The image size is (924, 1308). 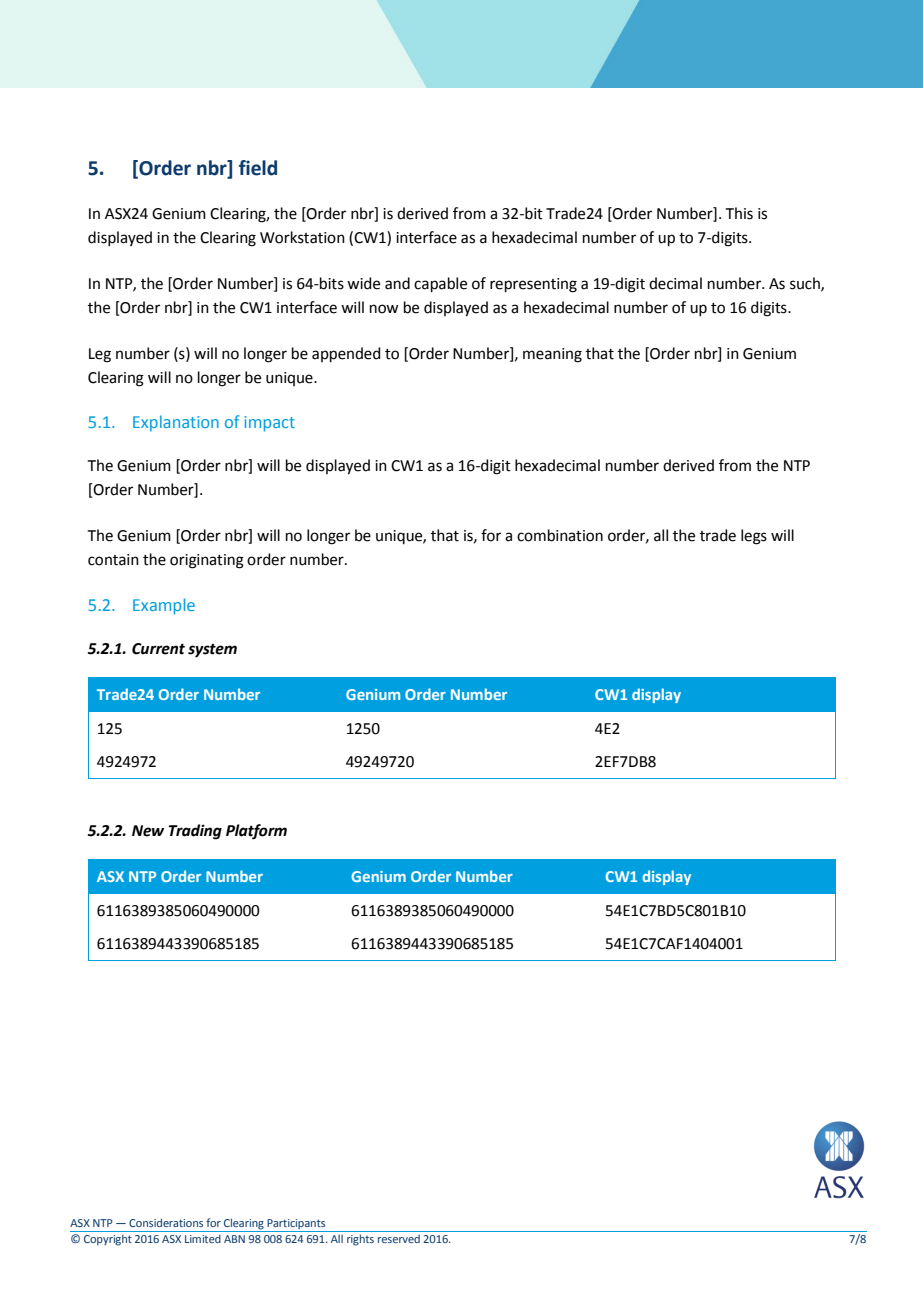 What do you see at coordinates (212, 651) in the image?
I see `system` at bounding box center [212, 651].
